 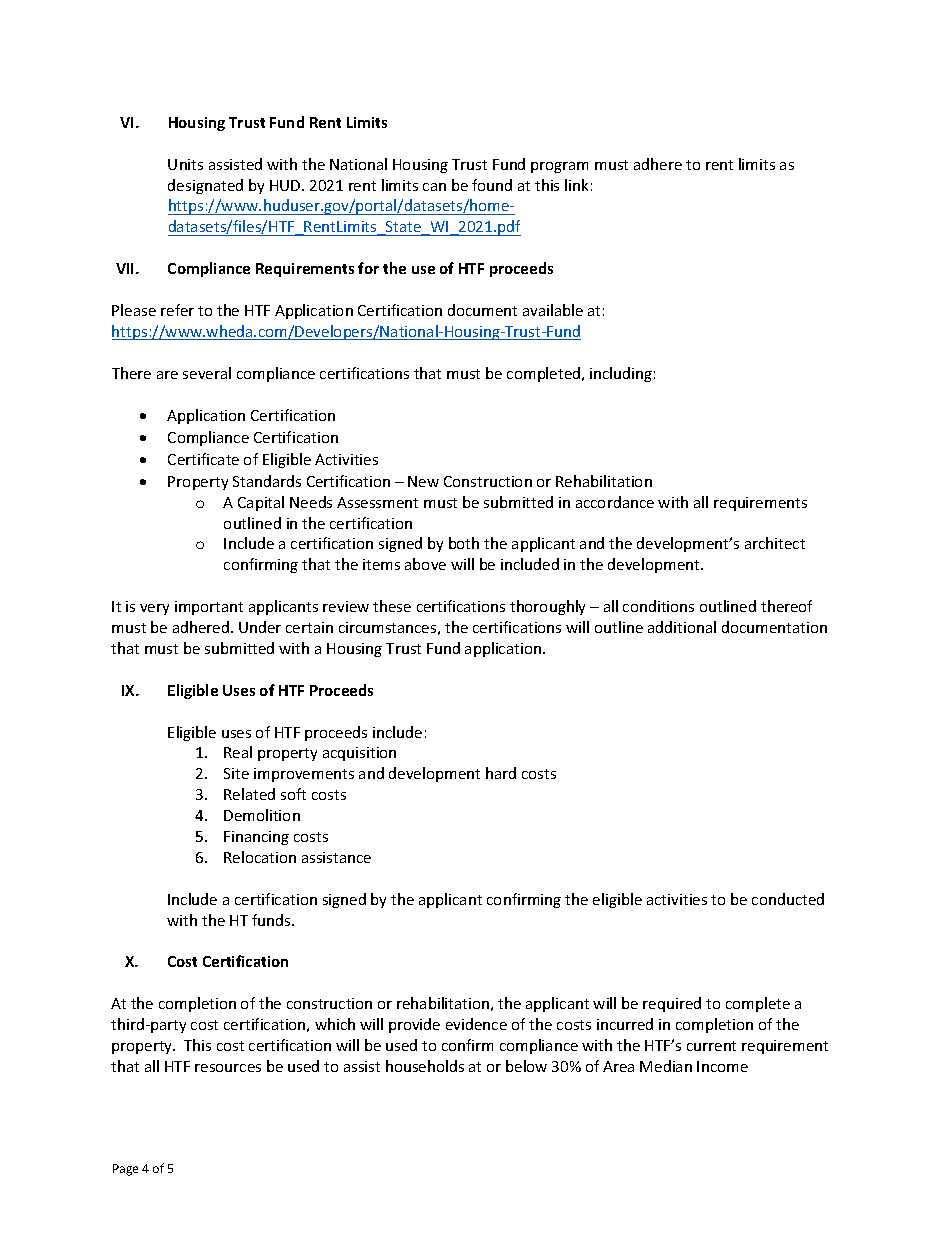 What do you see at coordinates (261, 503) in the screenshot?
I see `Capital` at bounding box center [261, 503].
